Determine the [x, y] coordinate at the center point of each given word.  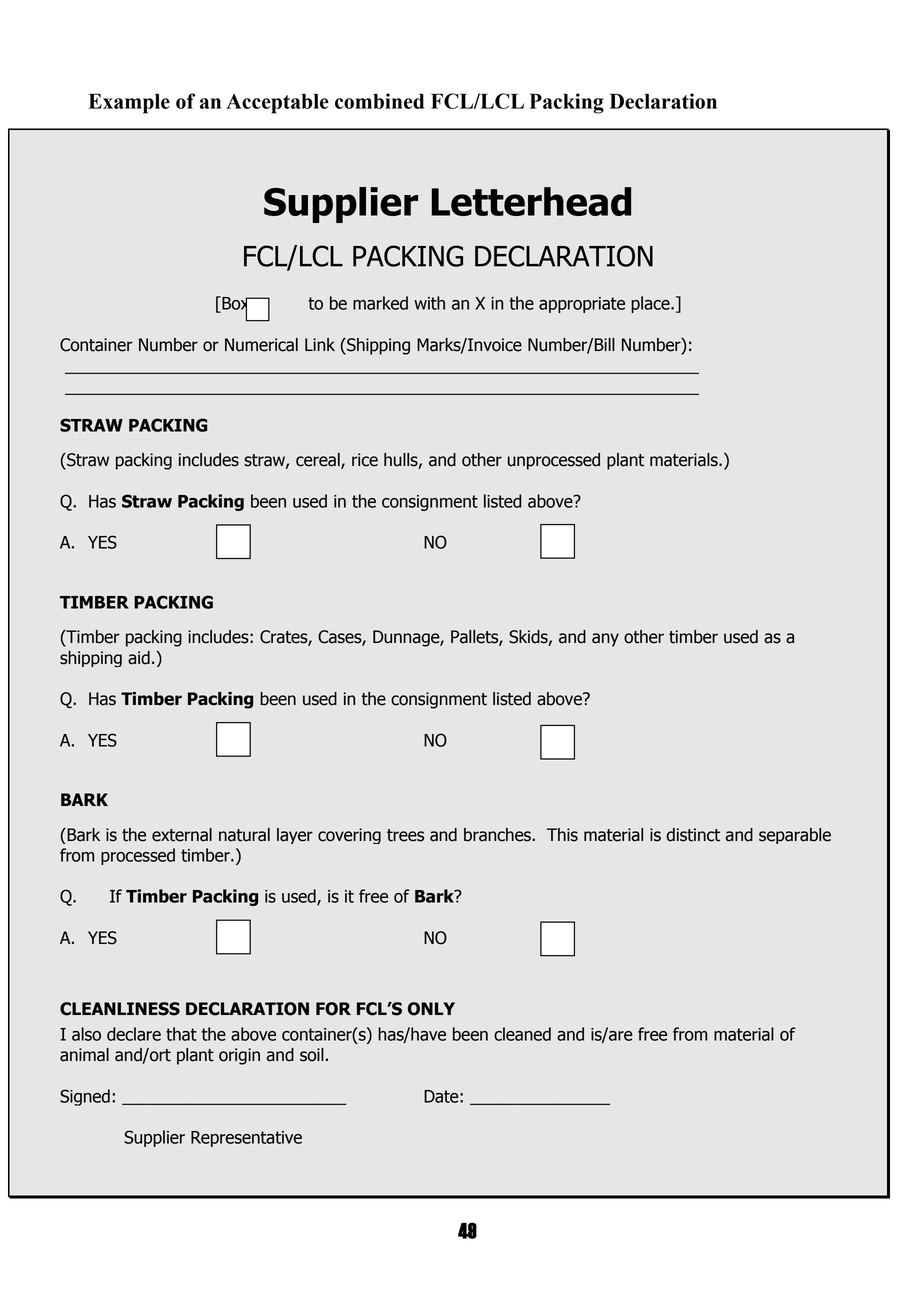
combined [379, 101]
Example [129, 103]
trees [405, 835]
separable [795, 836]
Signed [85, 1097]
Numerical [261, 345]
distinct [693, 835]
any [605, 640]
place [651, 304]
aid [139, 658]
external [182, 835]
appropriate [582, 305]
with [429, 303]
